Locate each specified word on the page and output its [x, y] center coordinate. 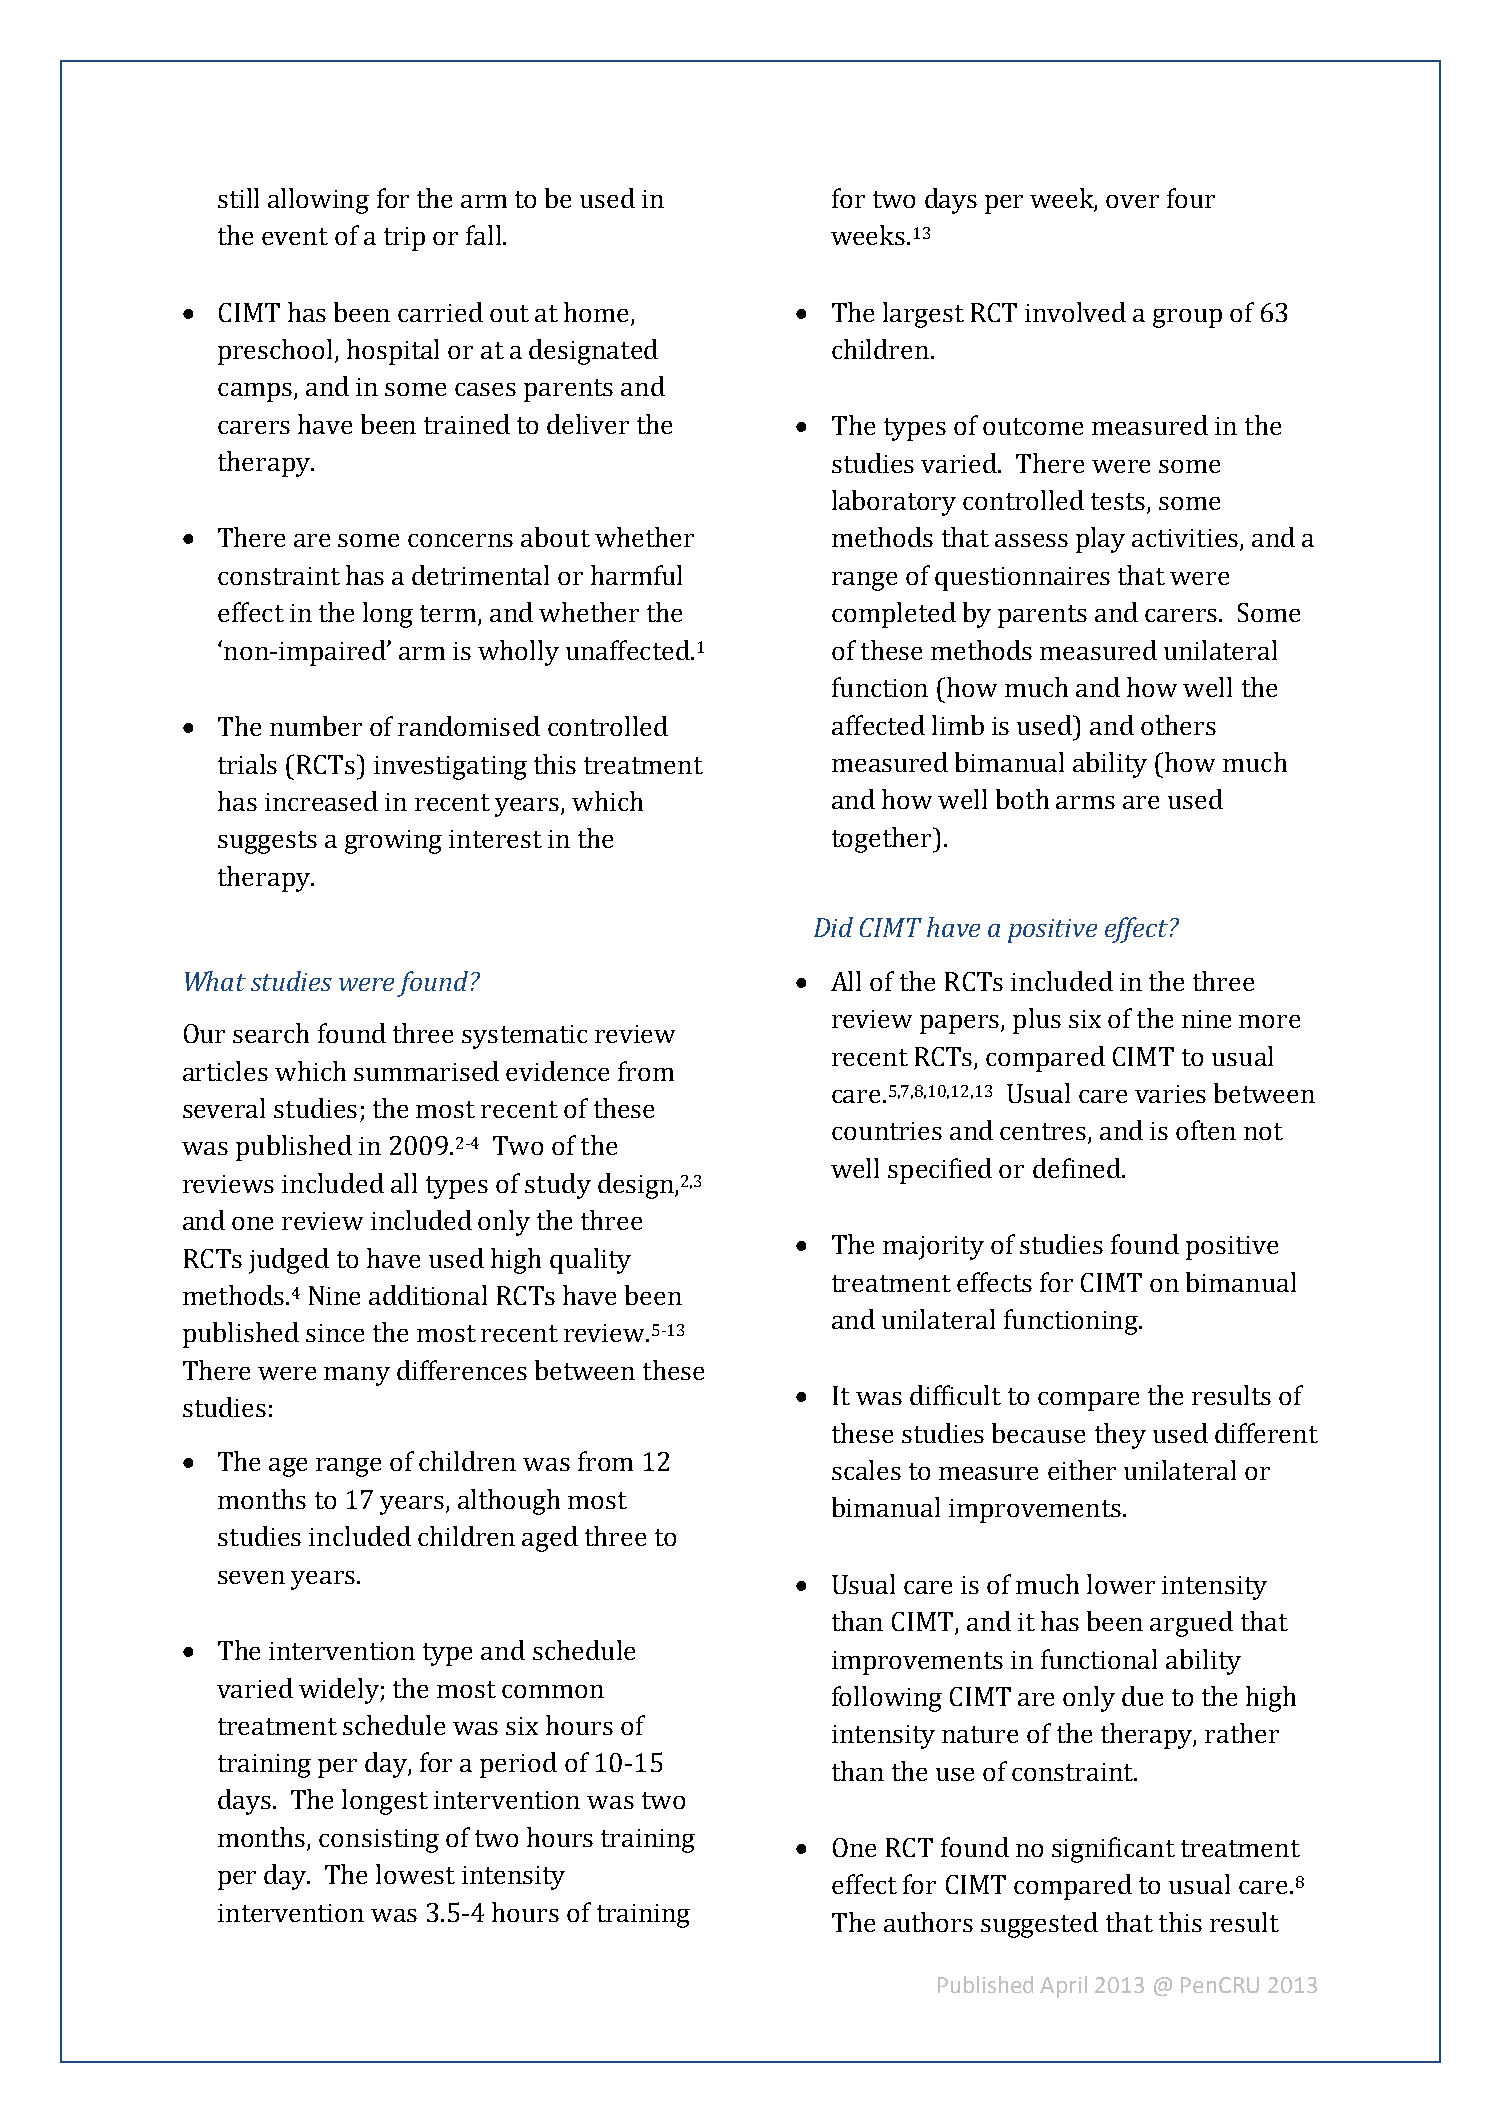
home [596, 312]
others [1178, 725]
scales [866, 1470]
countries [887, 1131]
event [295, 236]
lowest [415, 1874]
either [1082, 1470]
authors [928, 1922]
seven [251, 1577]
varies [1170, 1094]
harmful [636, 575]
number [316, 726]
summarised [426, 1071]
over [1132, 201]
